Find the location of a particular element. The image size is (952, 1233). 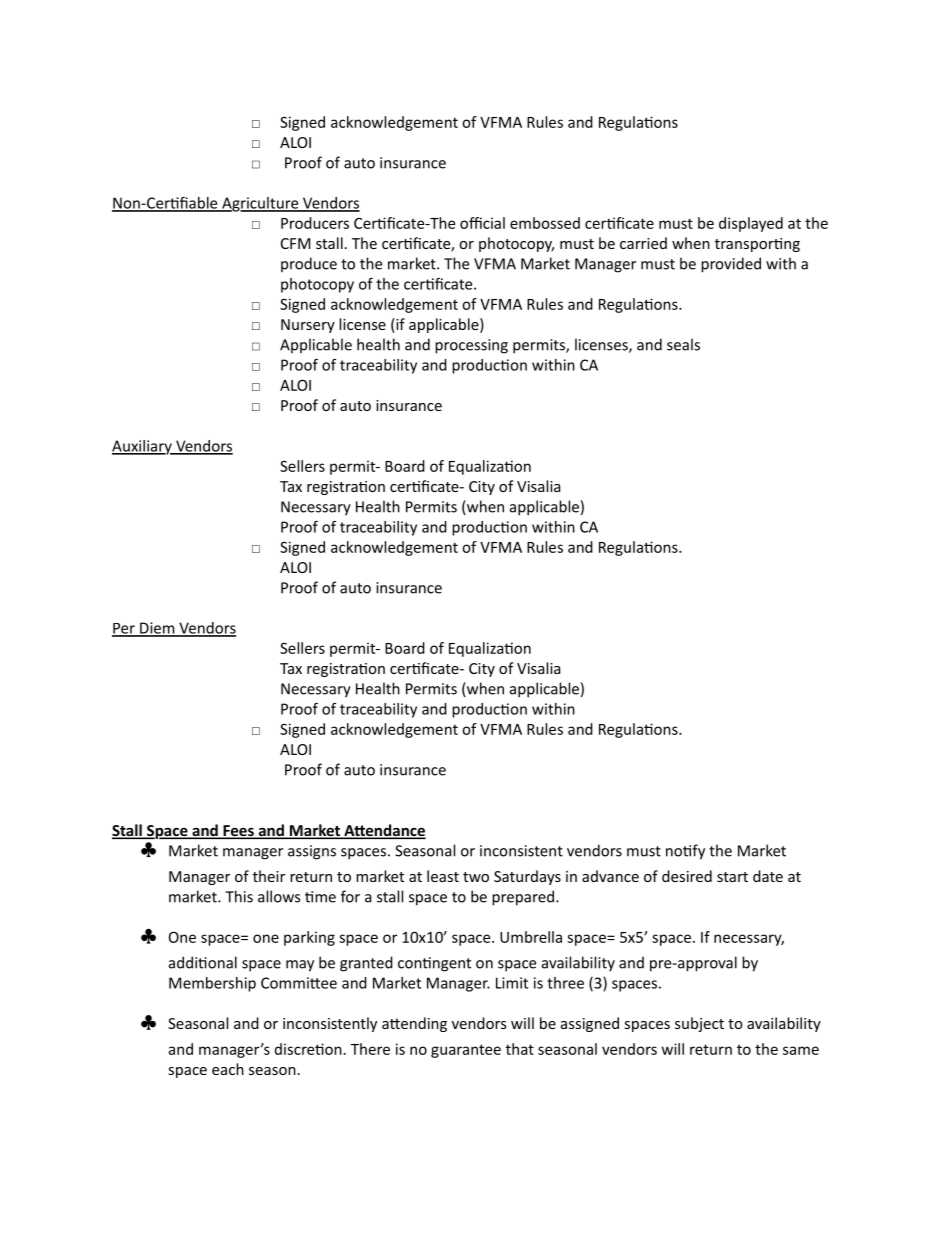

embossed is located at coordinates (545, 223).
